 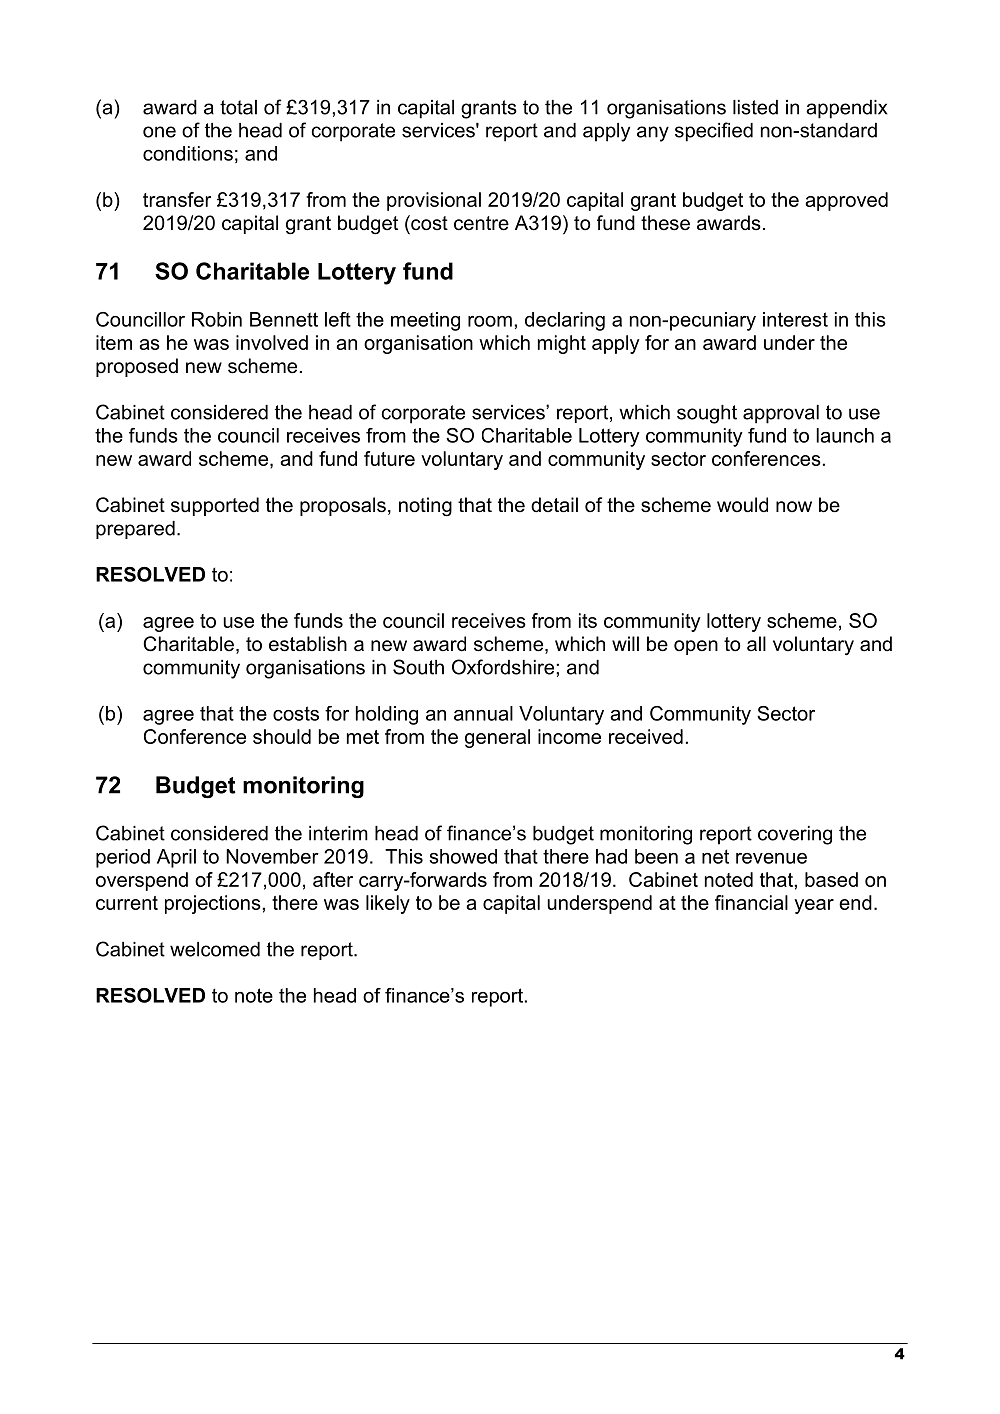 I want to click on room, so click(x=490, y=321).
